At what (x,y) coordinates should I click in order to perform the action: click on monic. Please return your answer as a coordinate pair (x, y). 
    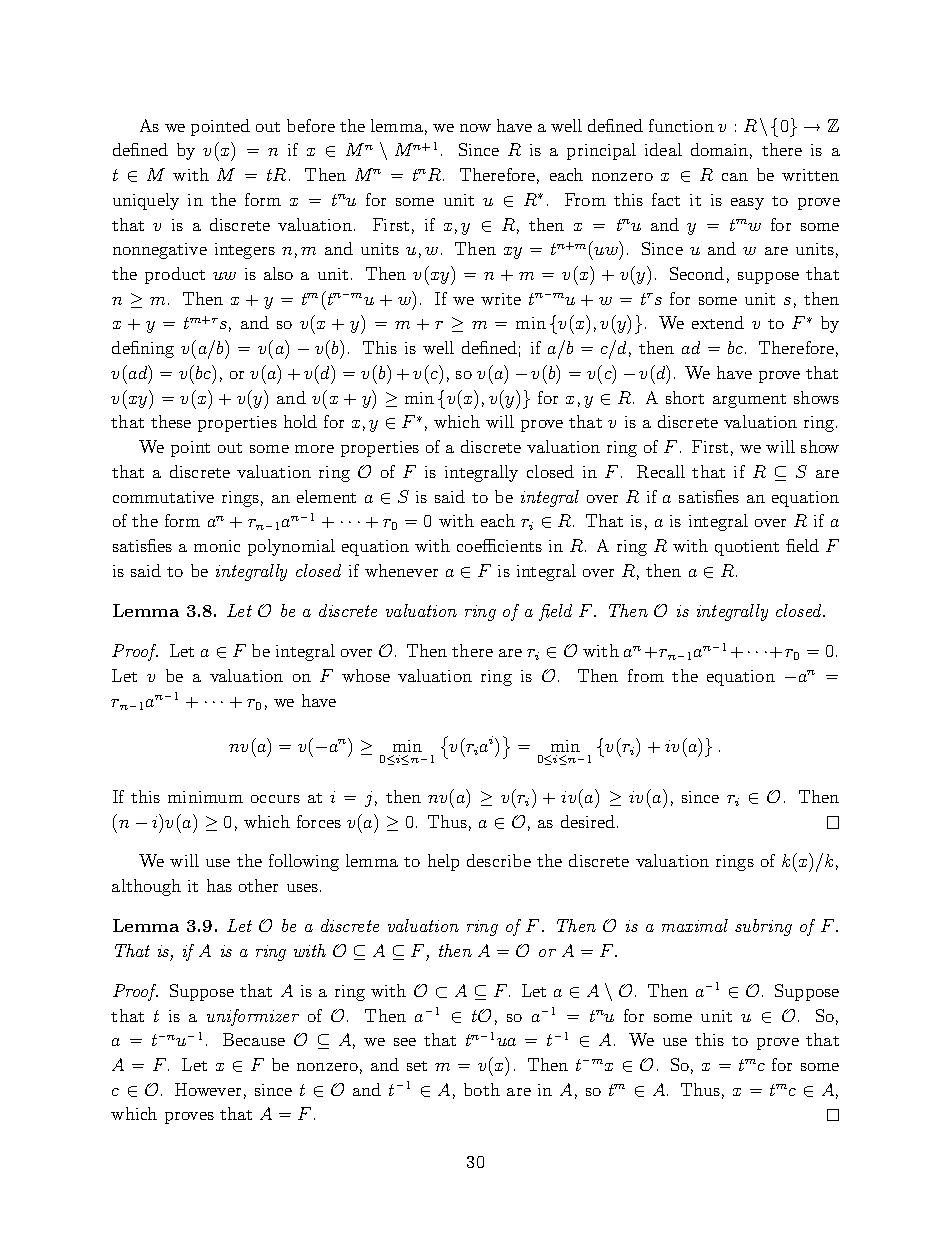
    Looking at the image, I should click on (217, 546).
